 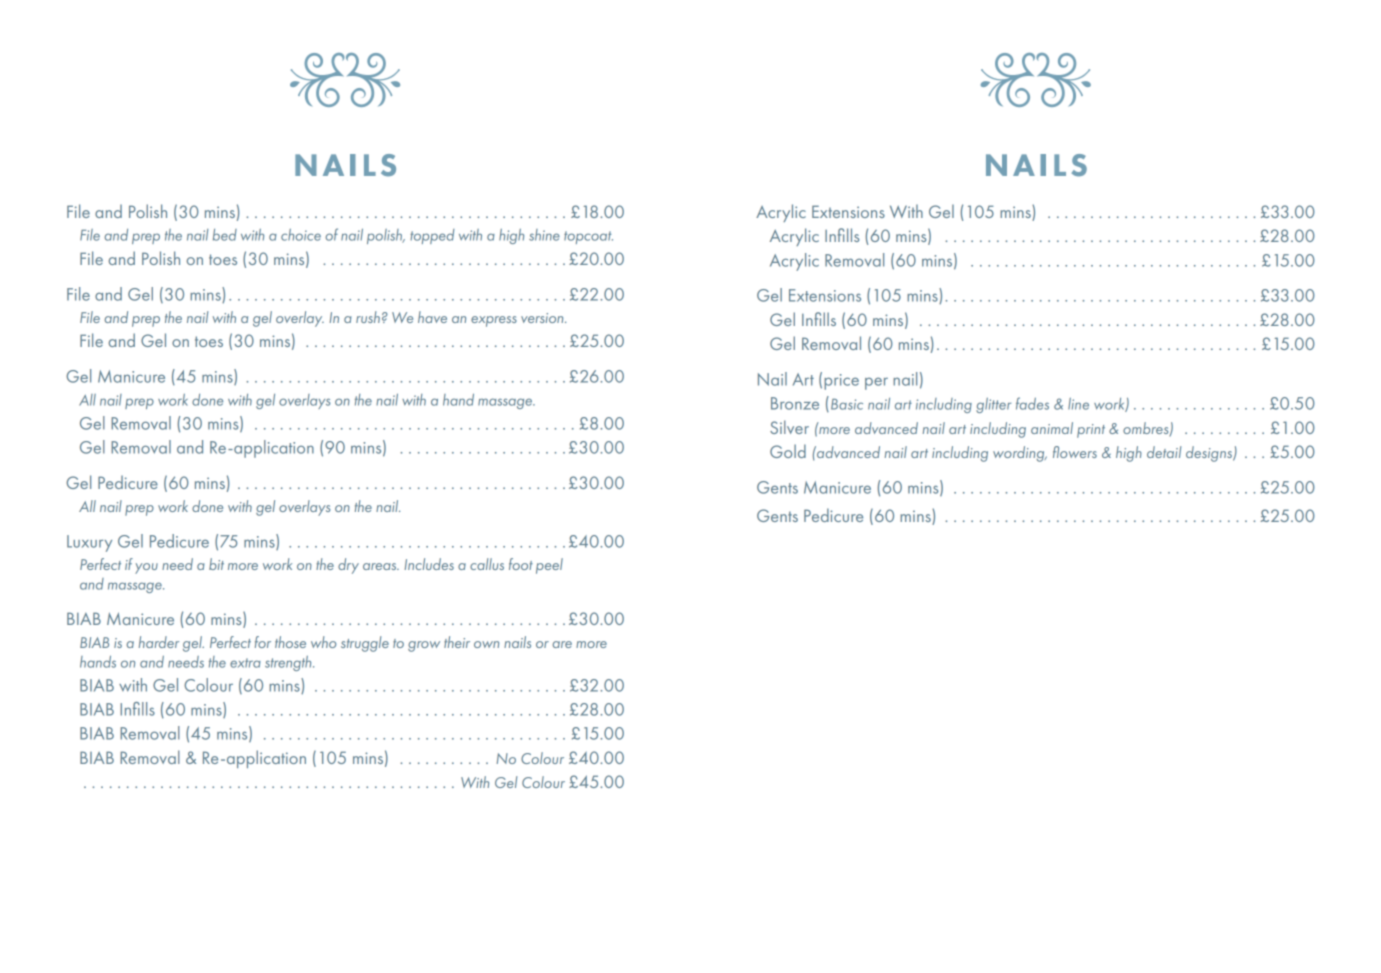 What do you see at coordinates (544, 235) in the screenshot?
I see `shine` at bounding box center [544, 235].
